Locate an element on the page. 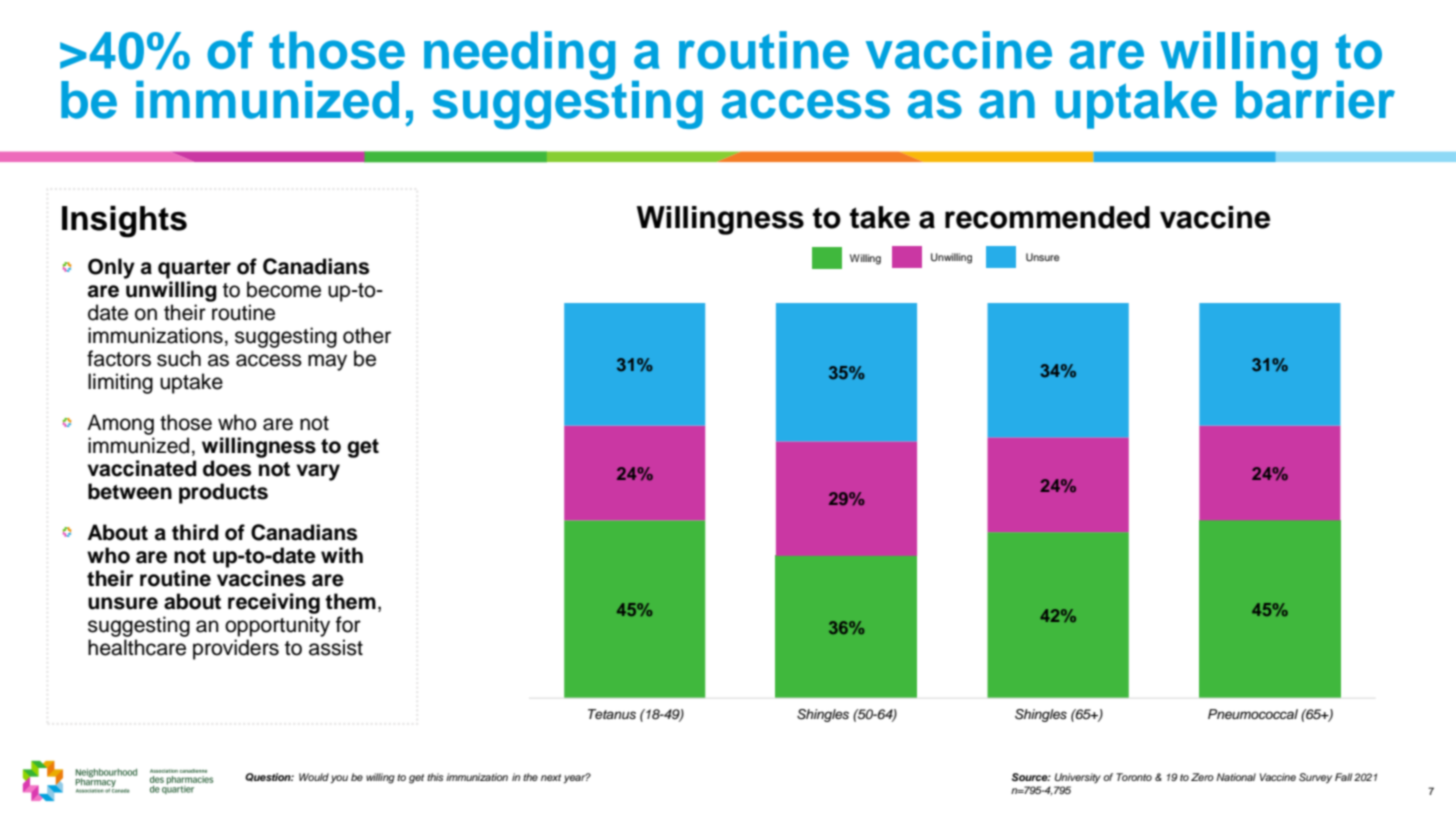  with is located at coordinates (342, 555).
